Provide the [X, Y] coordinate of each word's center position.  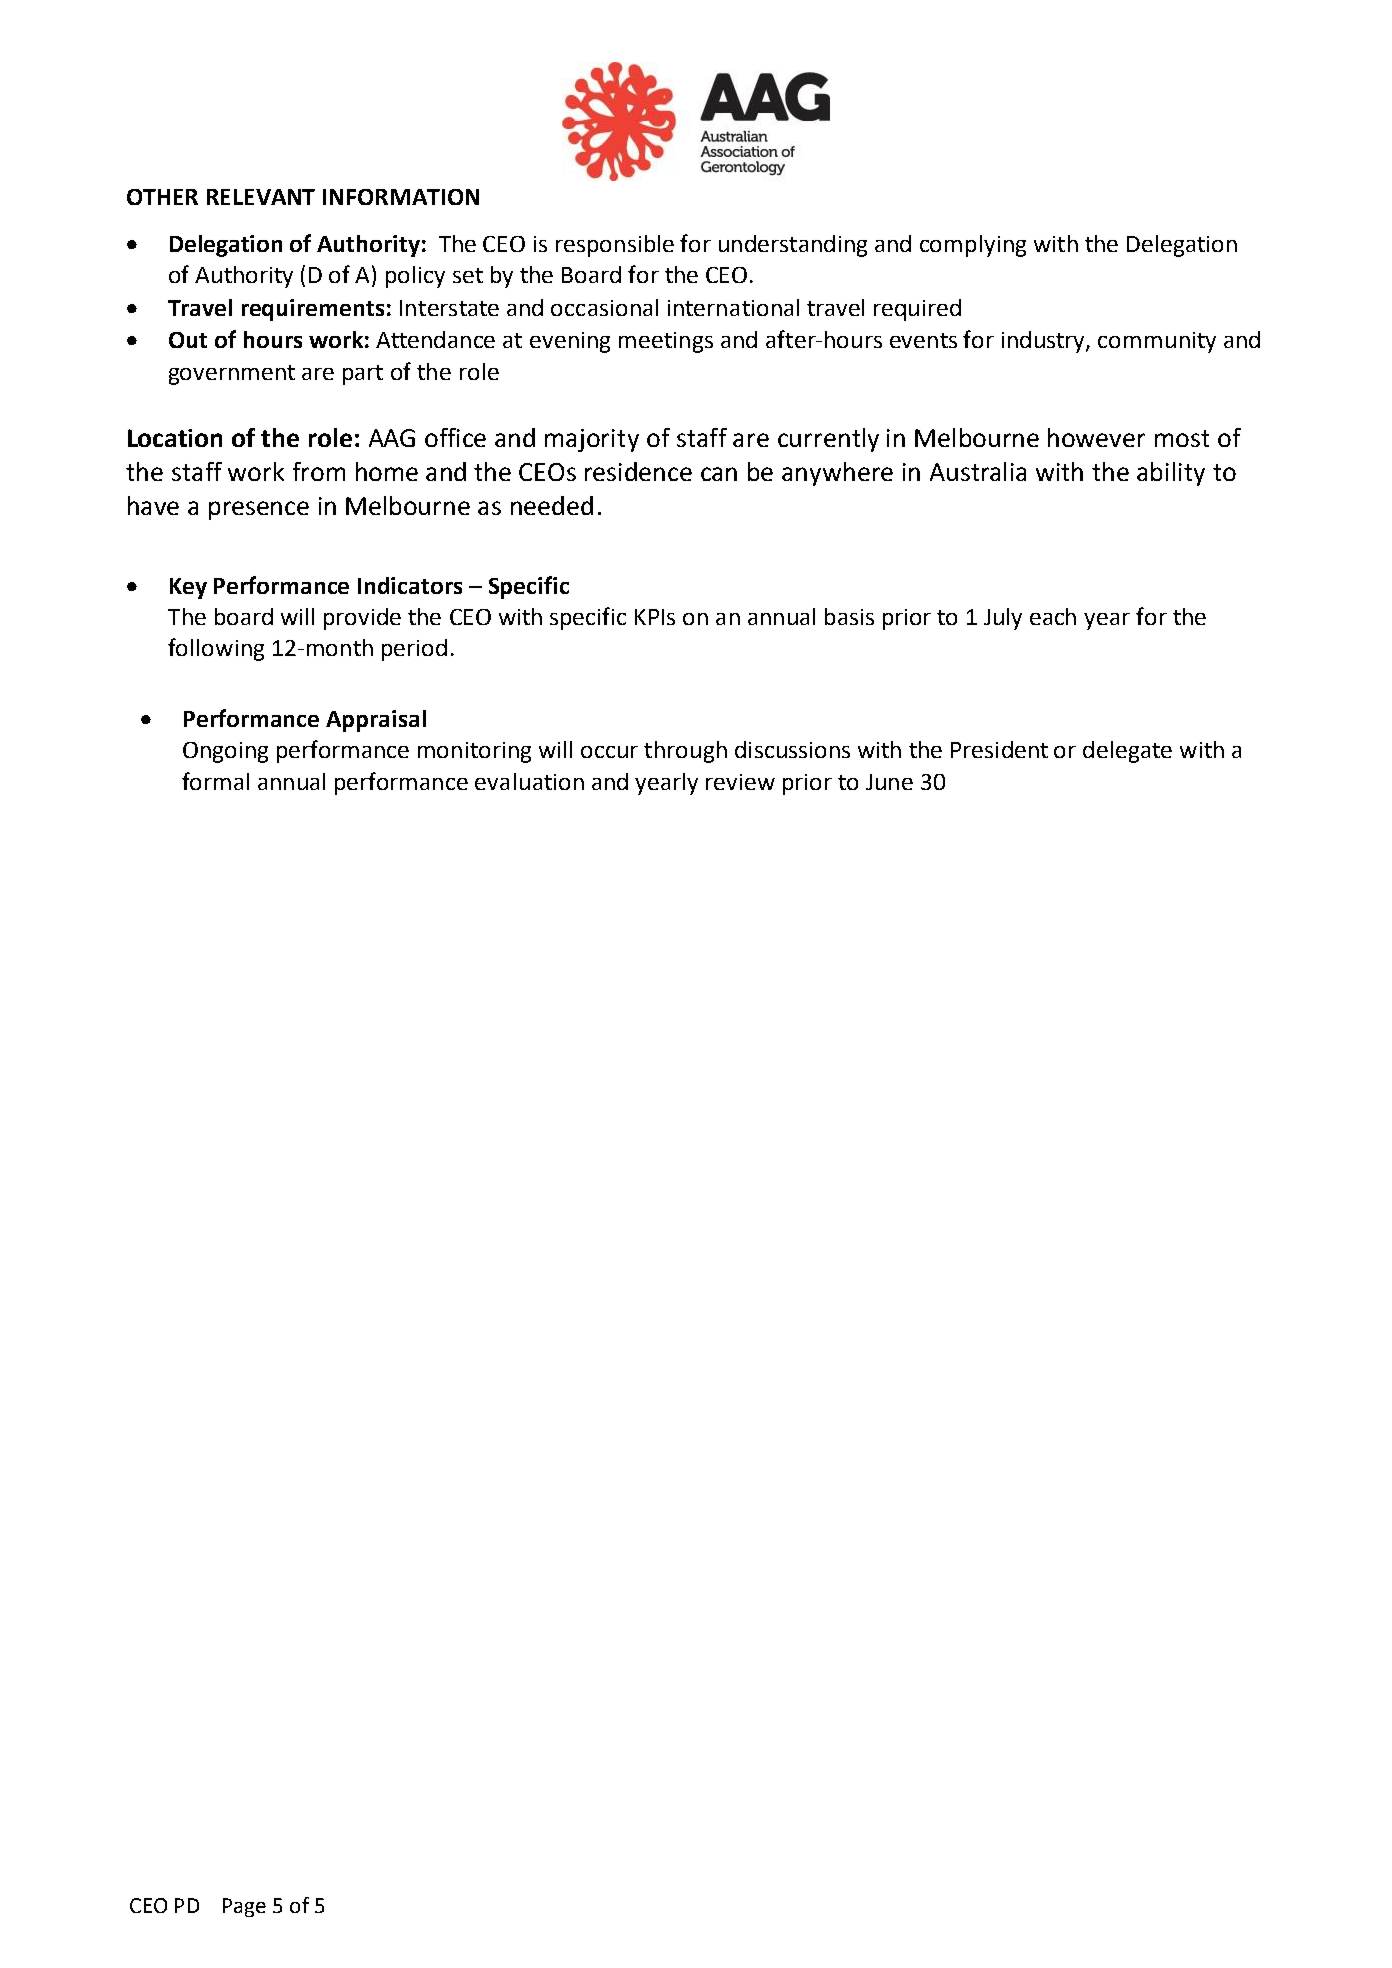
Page [244, 1907]
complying [973, 246]
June [889, 782]
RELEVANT [261, 197]
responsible [615, 246]
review [740, 782]
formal [215, 781]
